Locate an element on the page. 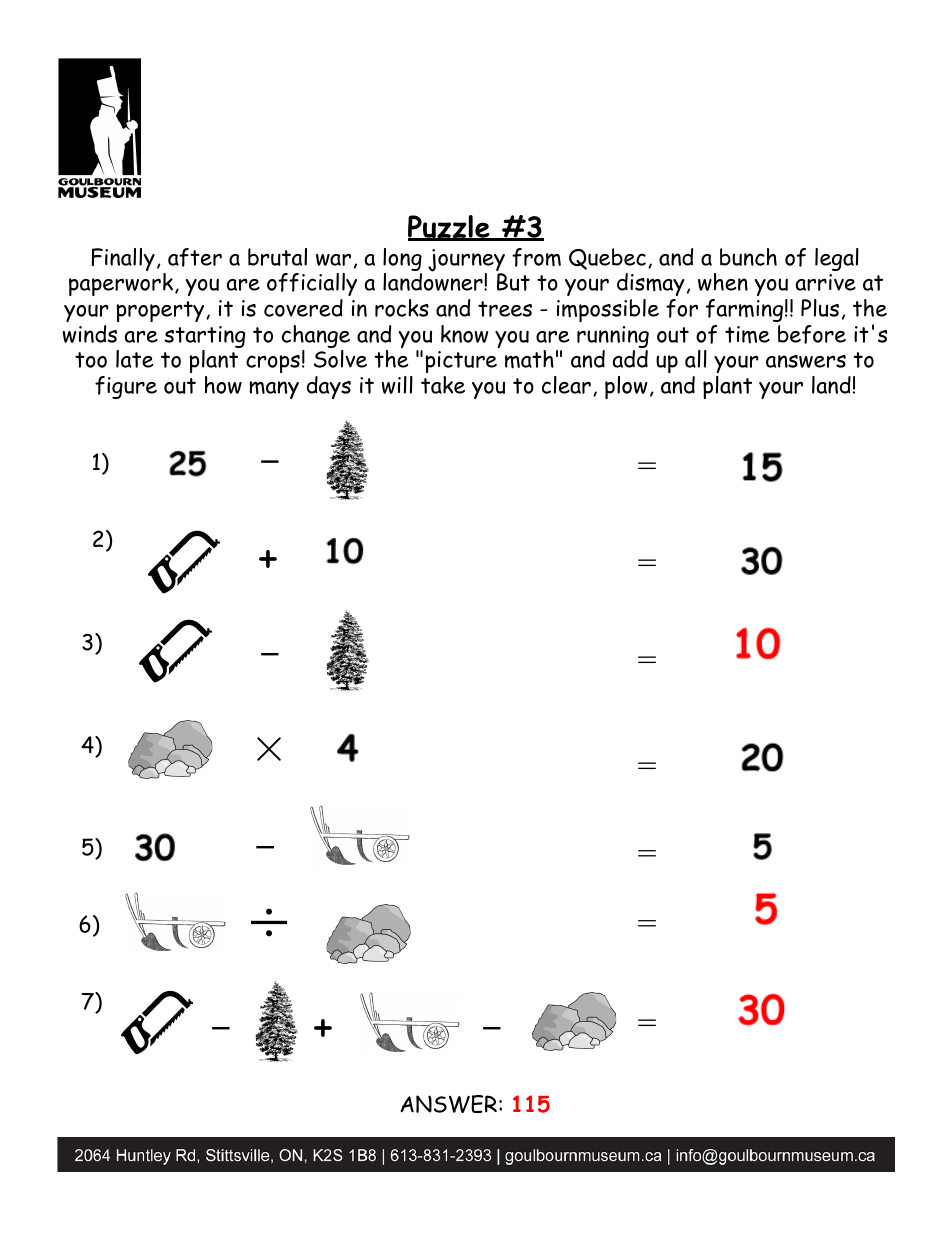 The width and height of the image is (952, 1233). But is located at coordinates (513, 282).
